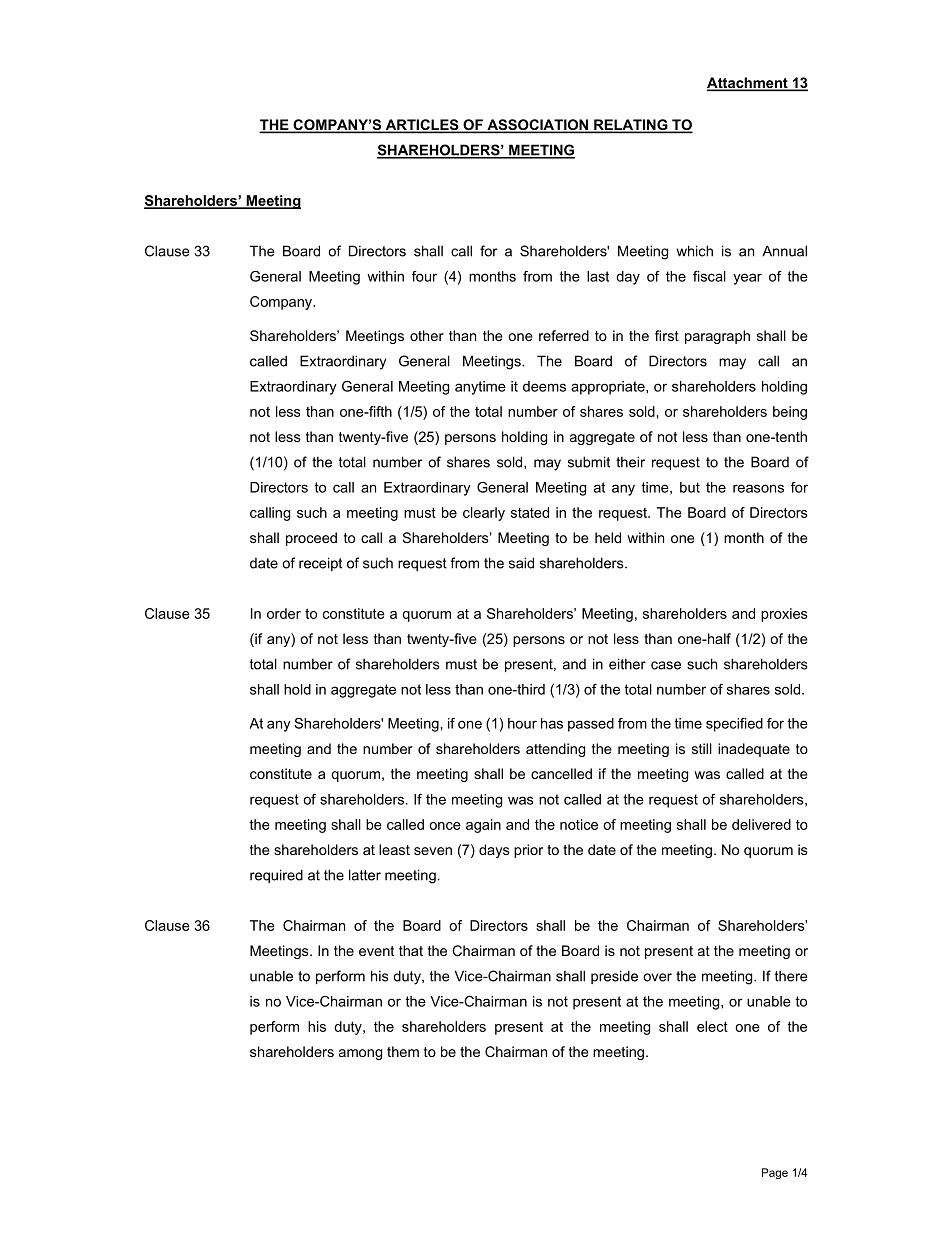  Describe the element at coordinates (537, 126) in the page. I see `ASSOCIATION` at that location.
